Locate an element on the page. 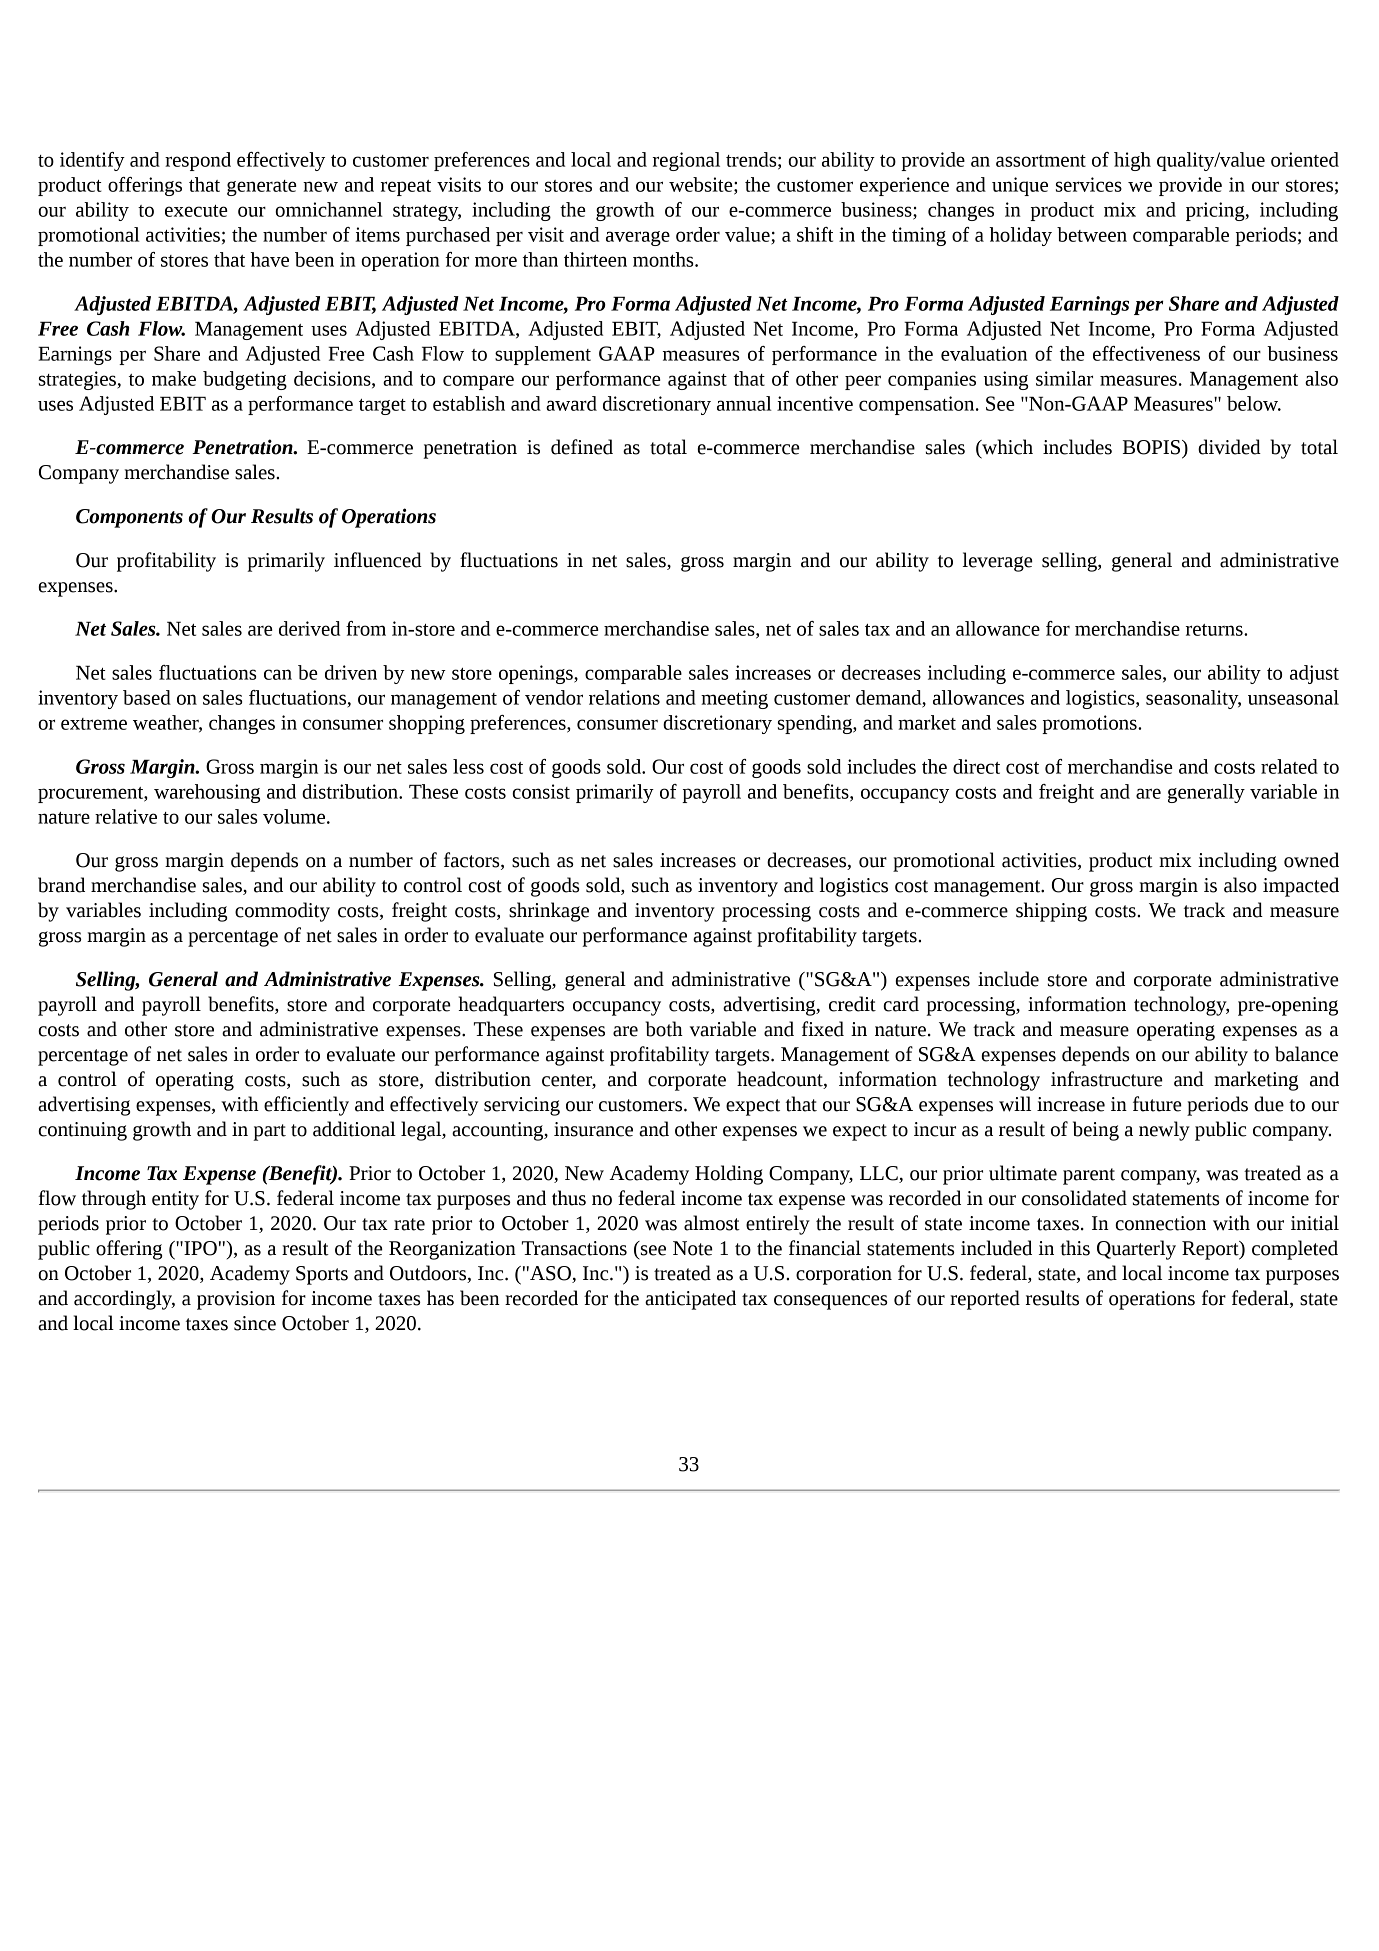 The image size is (1379, 1951). regional is located at coordinates (686, 161).
